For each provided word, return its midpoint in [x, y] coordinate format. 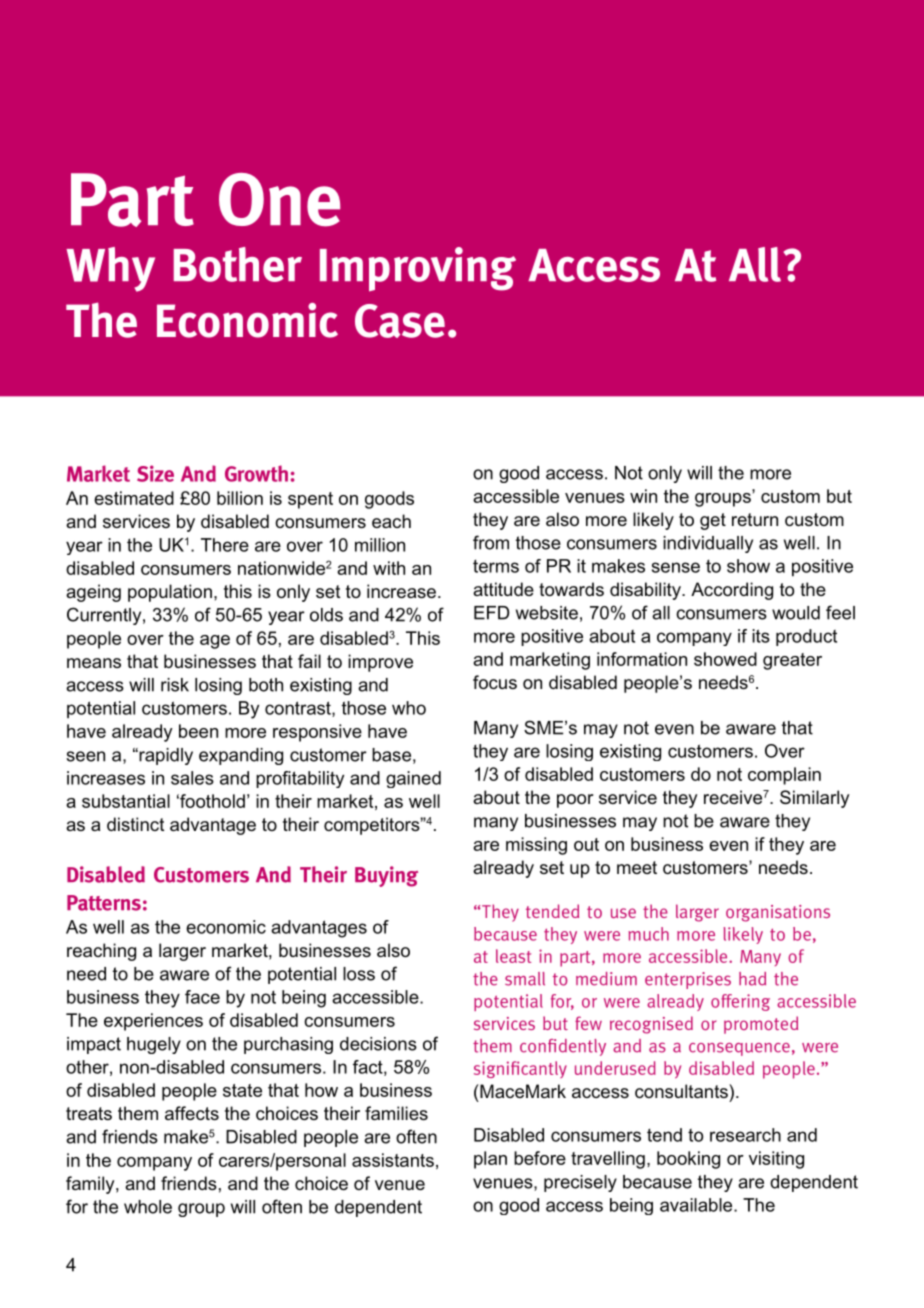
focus [495, 682]
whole [148, 1207]
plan [490, 1160]
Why [110, 269]
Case [400, 321]
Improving [418, 269]
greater [792, 661]
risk [175, 685]
